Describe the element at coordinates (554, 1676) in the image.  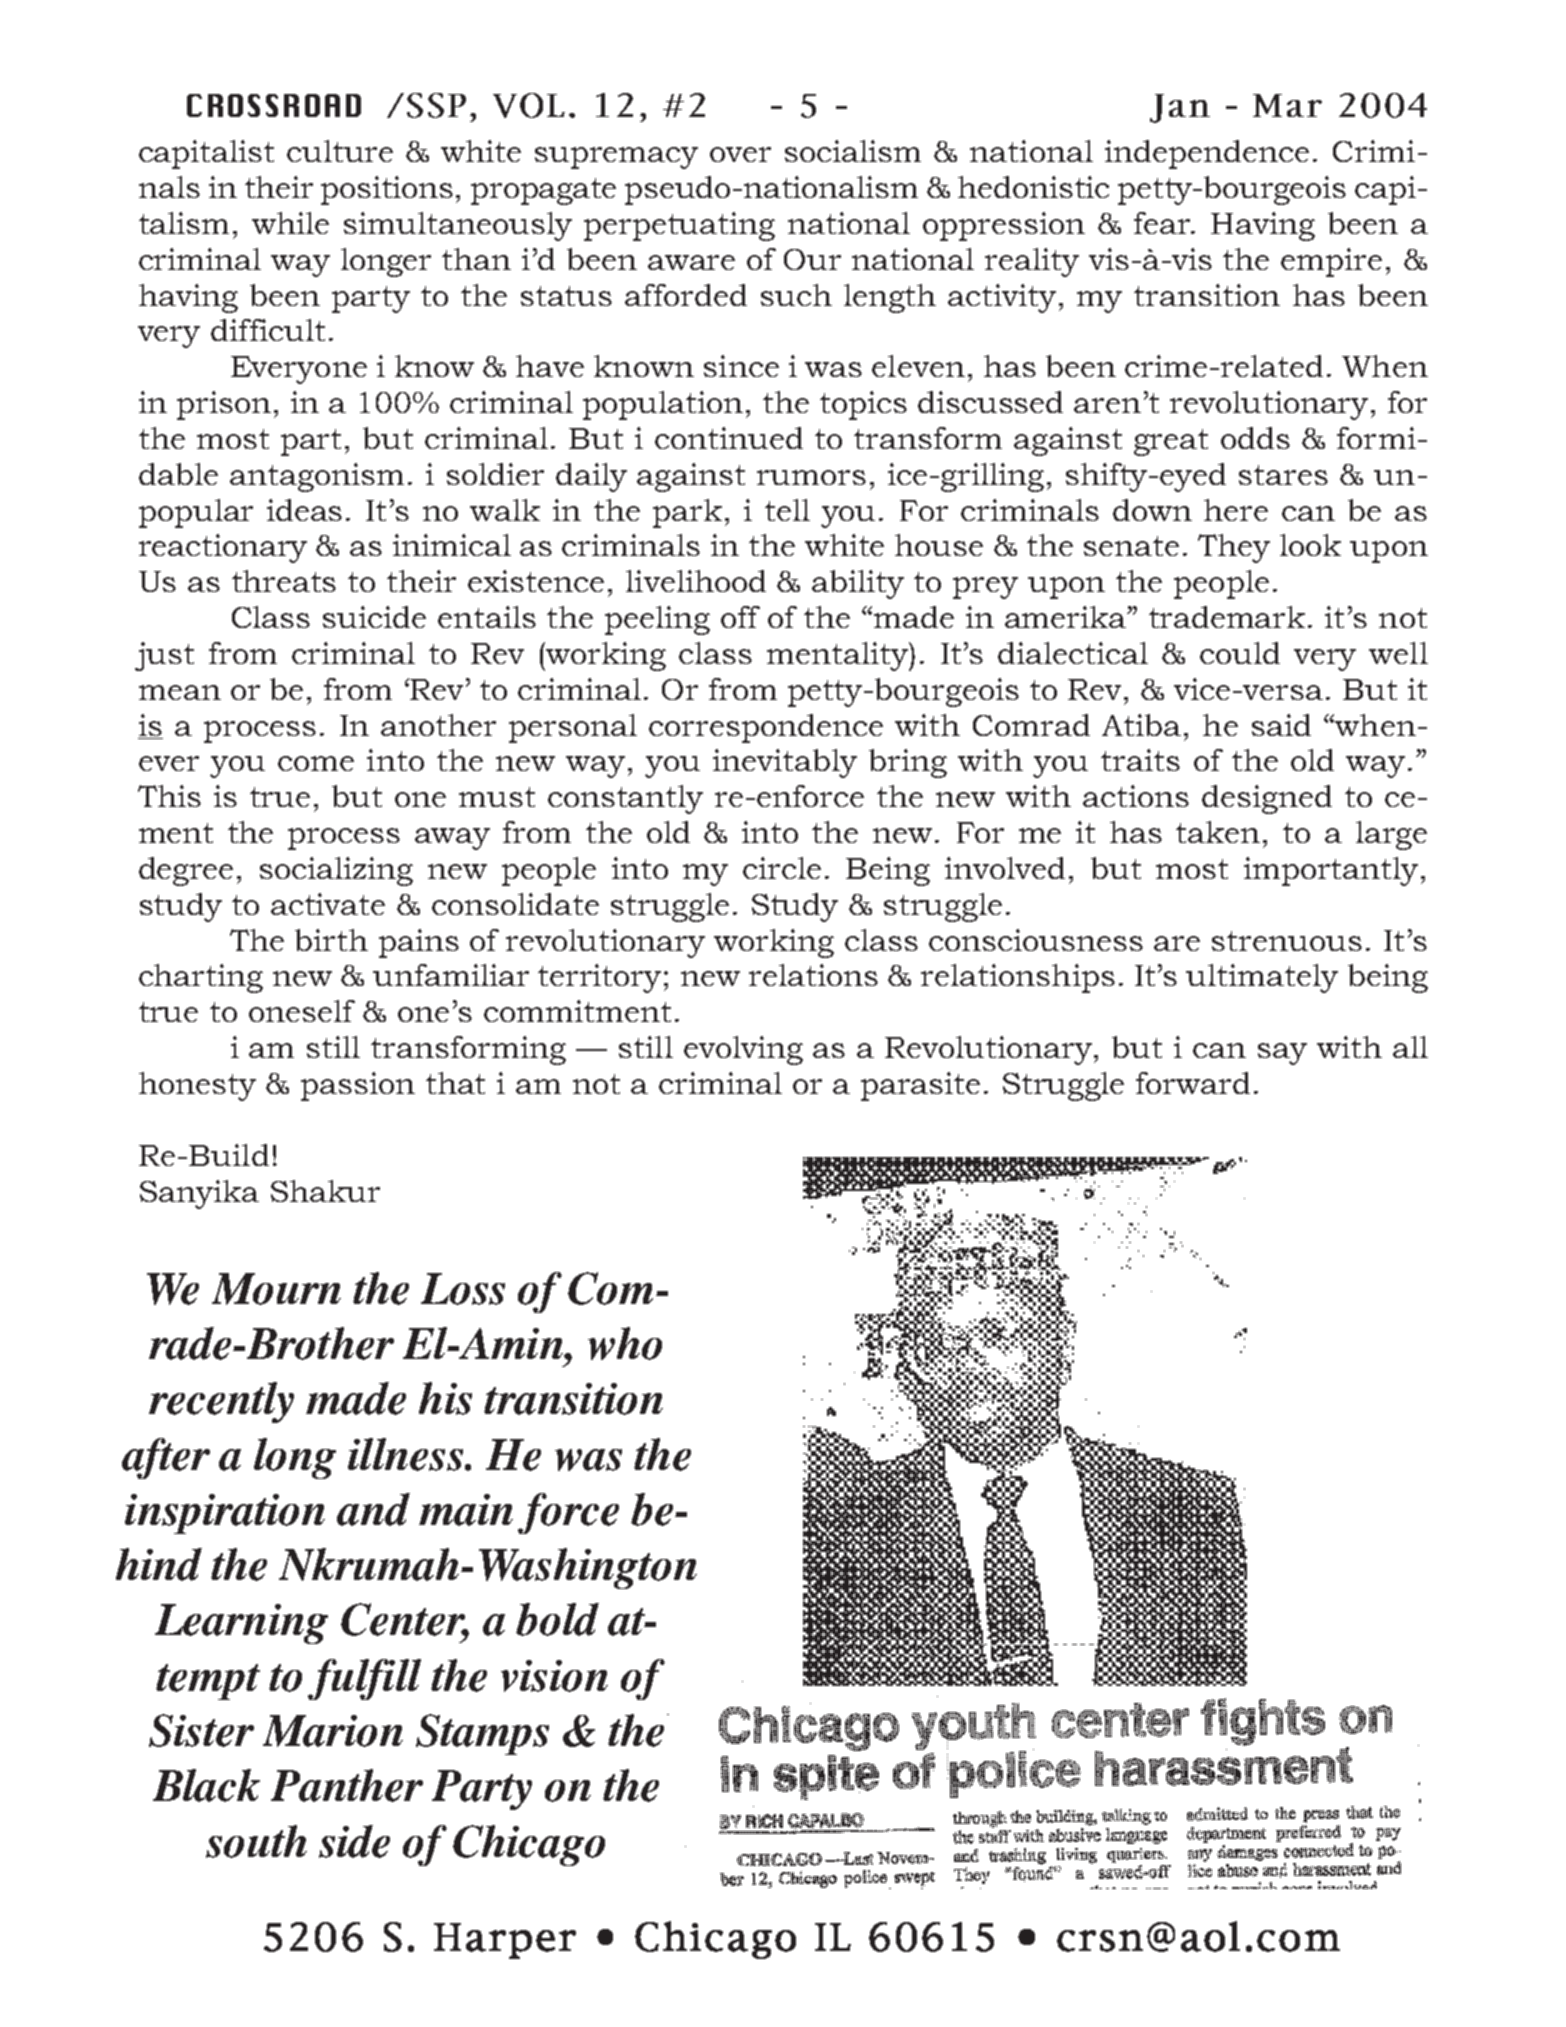
I see `vision` at that location.
